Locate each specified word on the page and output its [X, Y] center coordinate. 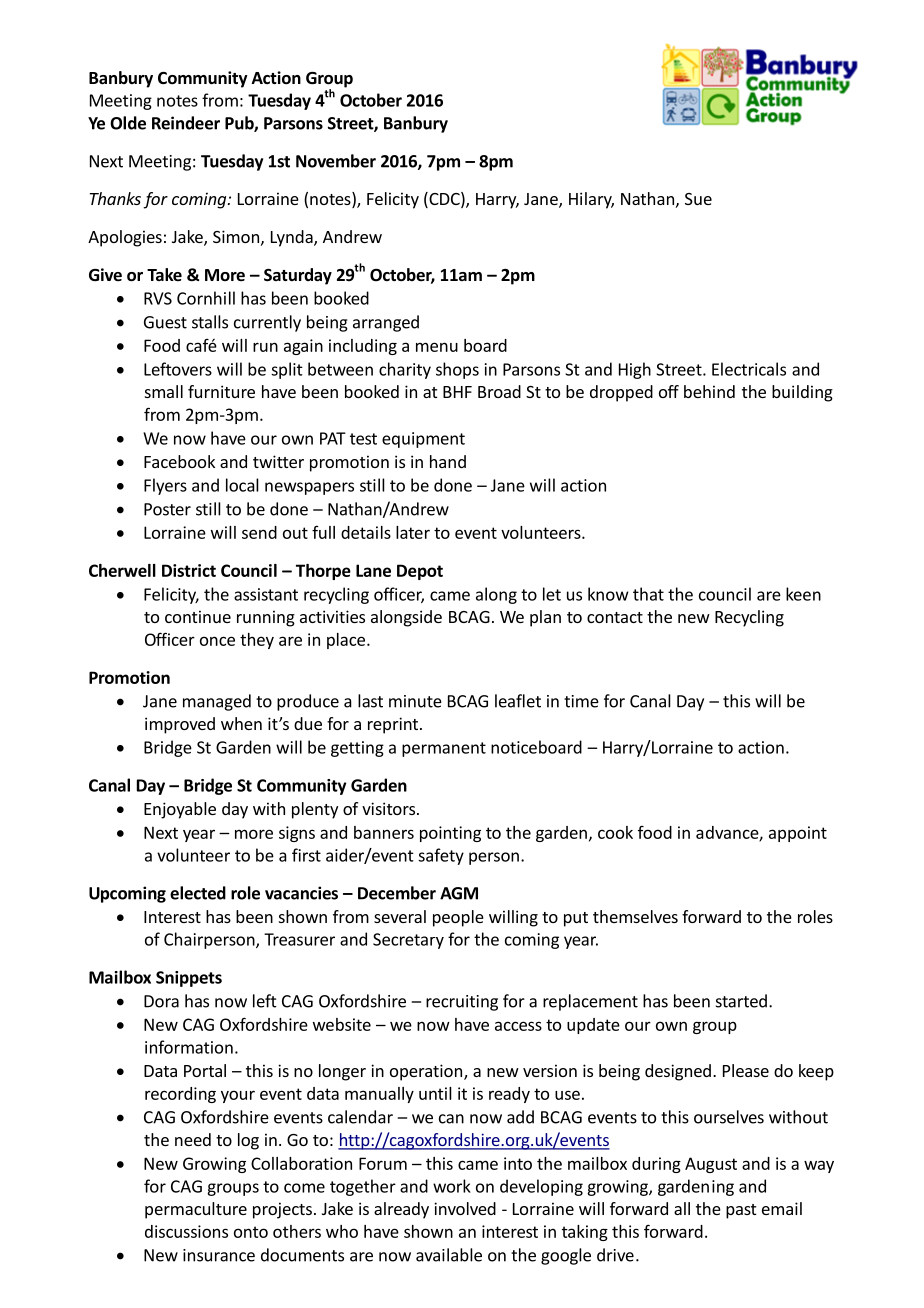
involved [465, 1208]
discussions [186, 1231]
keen [803, 594]
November [336, 161]
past [741, 1211]
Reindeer [186, 123]
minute [415, 701]
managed [217, 702]
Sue [698, 199]
